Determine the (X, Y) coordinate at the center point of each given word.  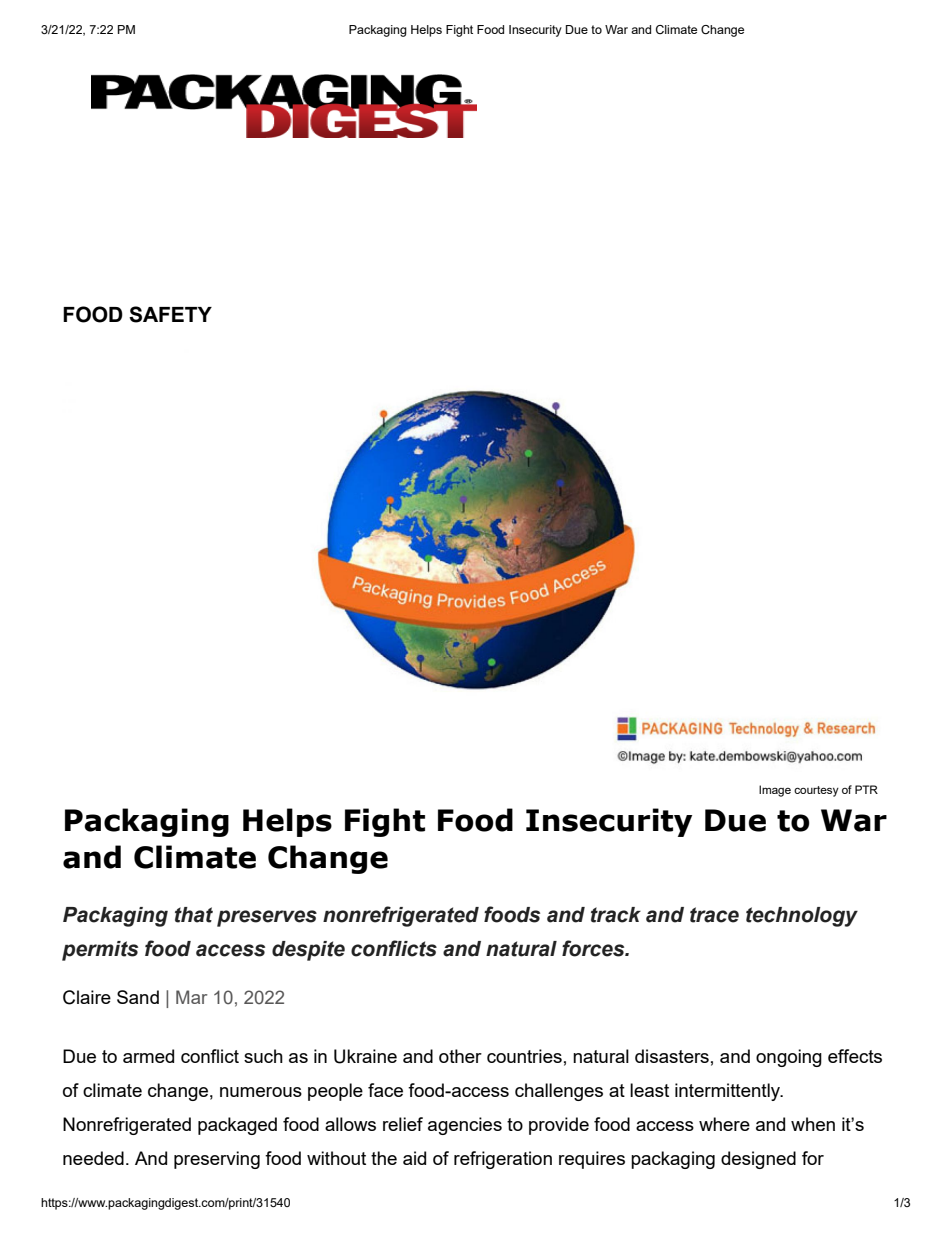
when (813, 1124)
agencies (465, 1126)
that (194, 915)
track (616, 915)
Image (775, 791)
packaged (237, 1126)
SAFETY (170, 314)
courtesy (816, 791)
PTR (866, 789)
